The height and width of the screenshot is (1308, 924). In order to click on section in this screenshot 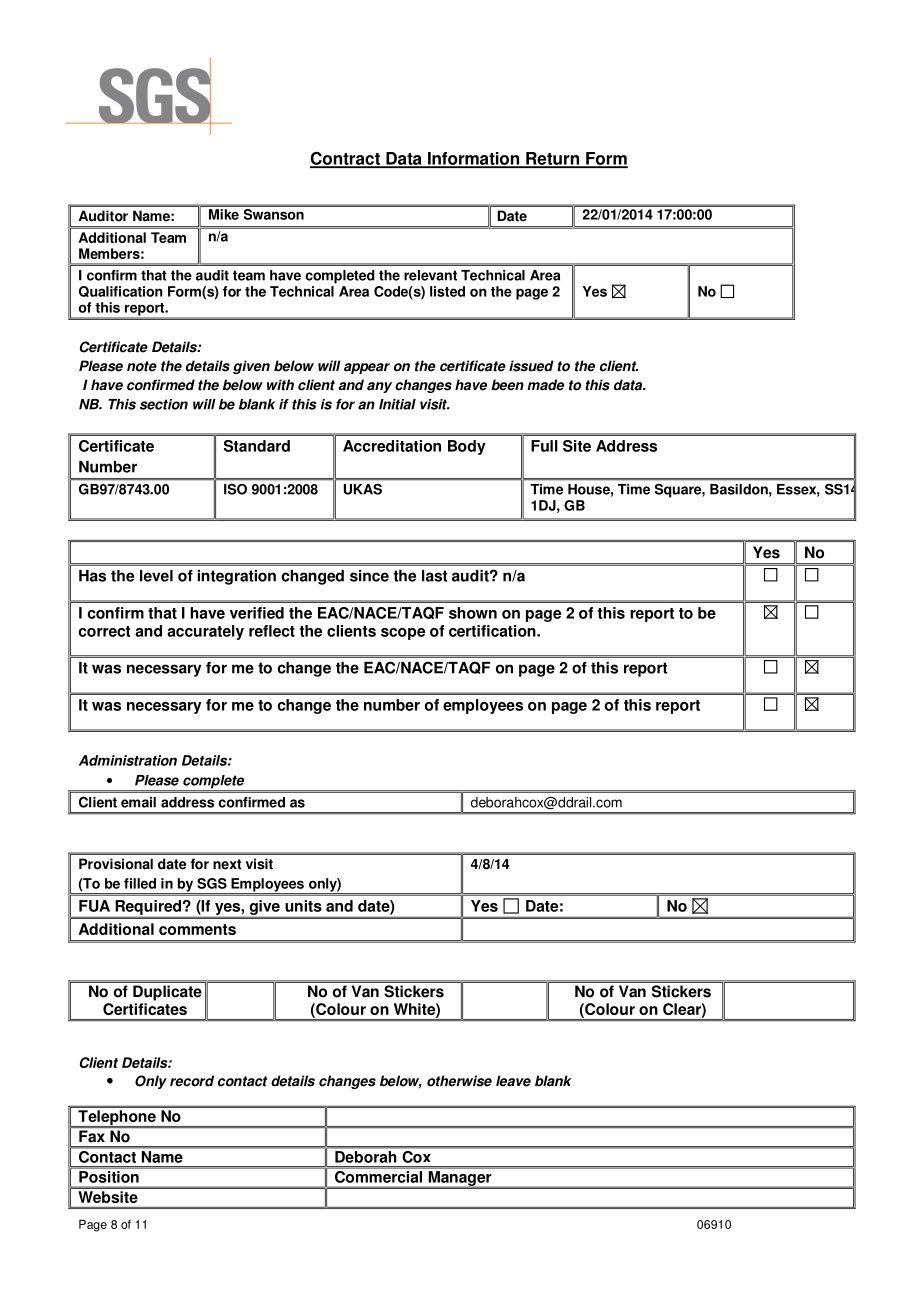, I will do `click(164, 404)`.
